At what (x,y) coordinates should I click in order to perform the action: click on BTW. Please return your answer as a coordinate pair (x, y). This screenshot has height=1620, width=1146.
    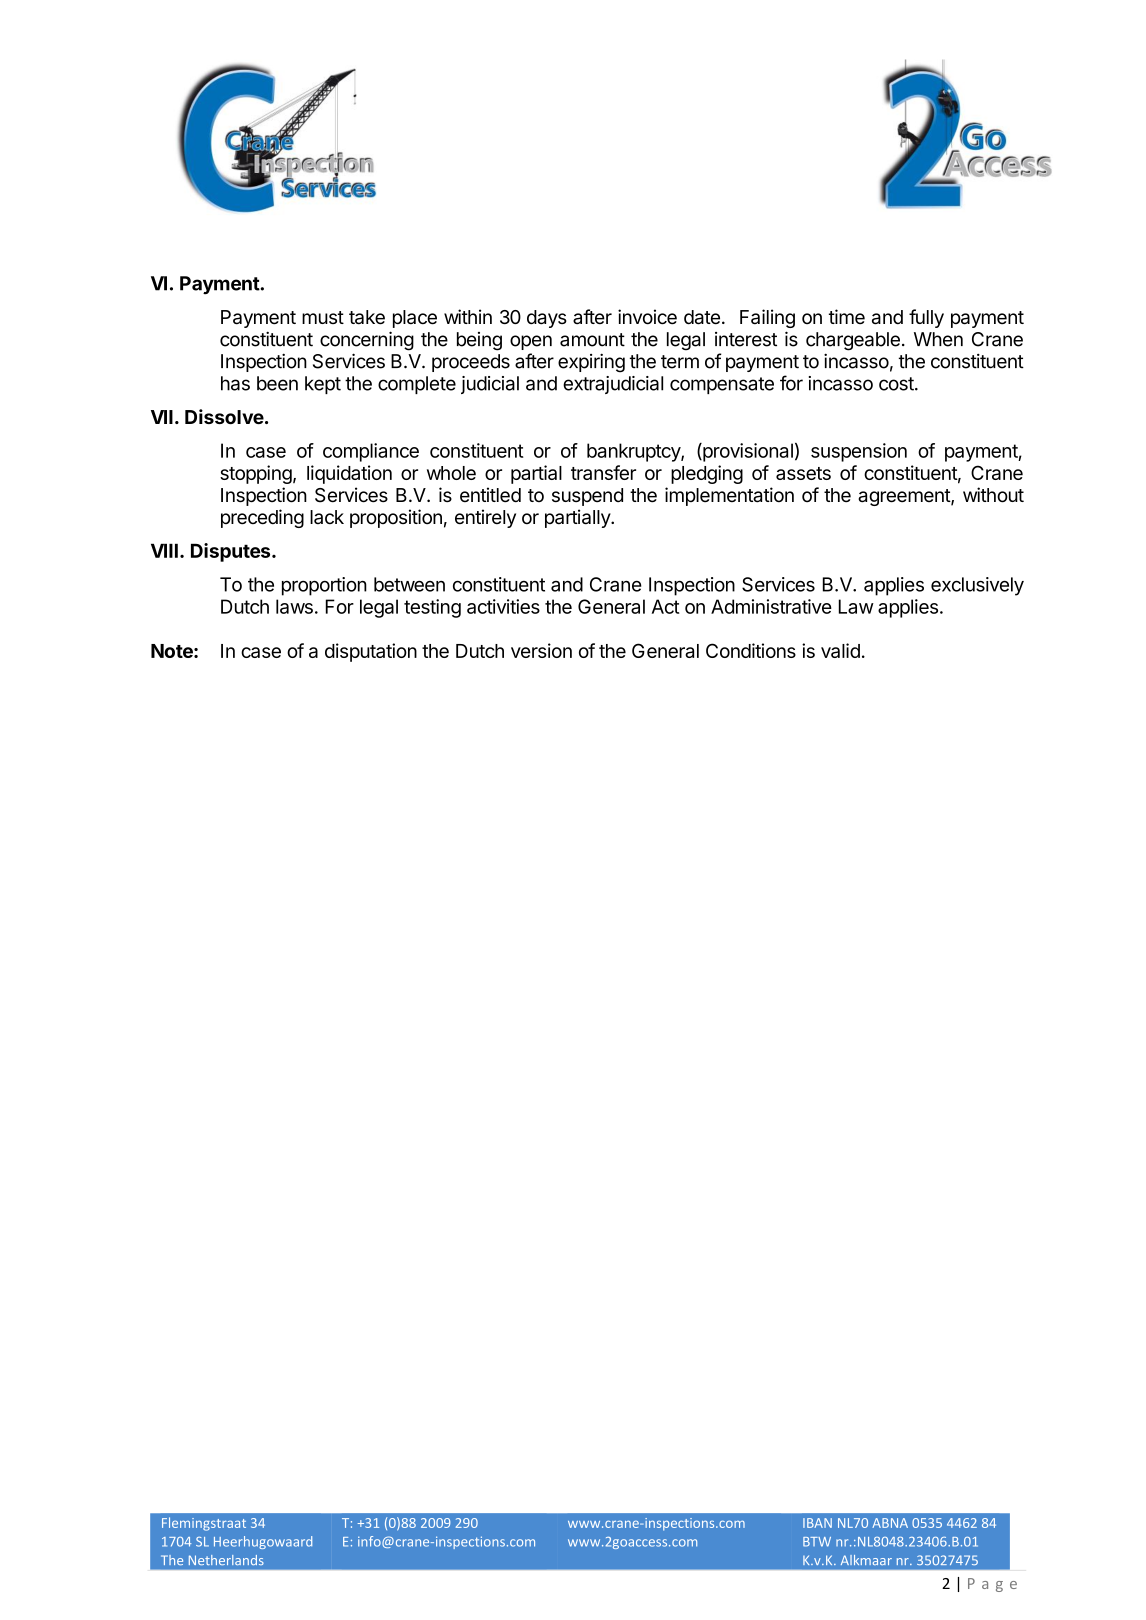
    Looking at the image, I should click on (817, 1542).
